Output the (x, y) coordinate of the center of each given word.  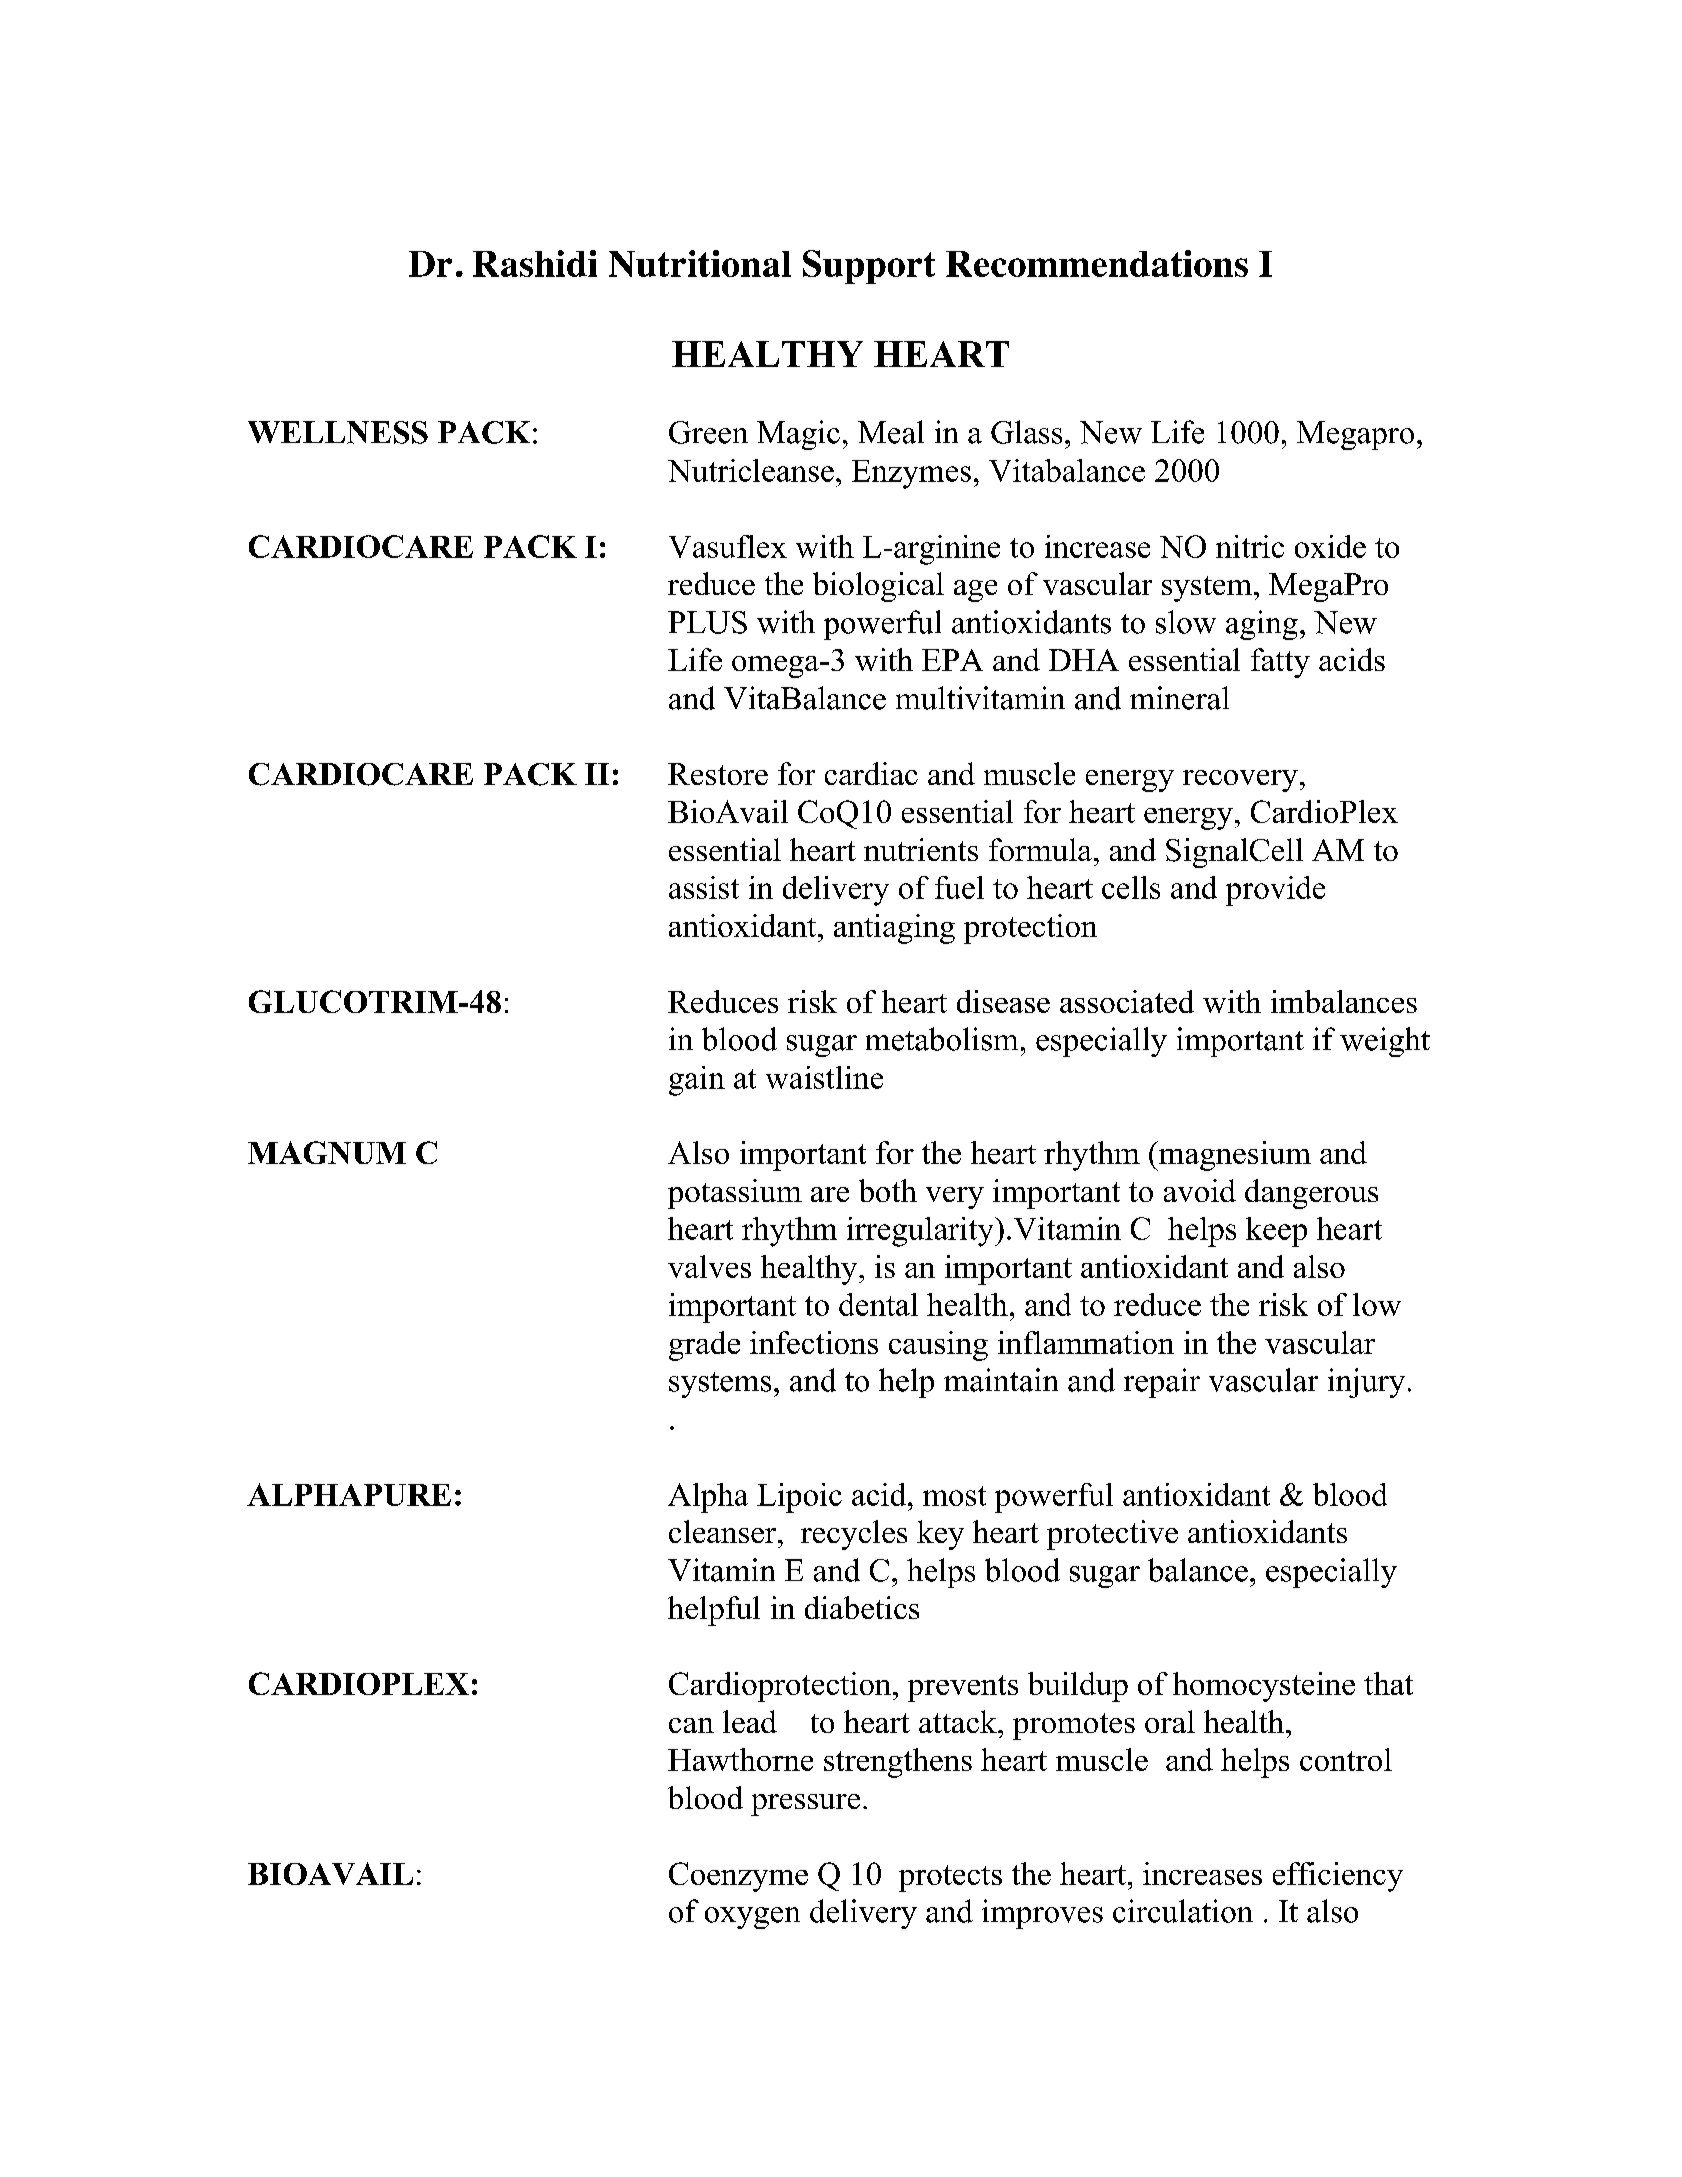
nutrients (921, 849)
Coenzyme (738, 1877)
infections (814, 1342)
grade (704, 1346)
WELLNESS (338, 432)
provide (1275, 891)
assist (704, 887)
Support (869, 267)
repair (1162, 1383)
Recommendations (1097, 263)
